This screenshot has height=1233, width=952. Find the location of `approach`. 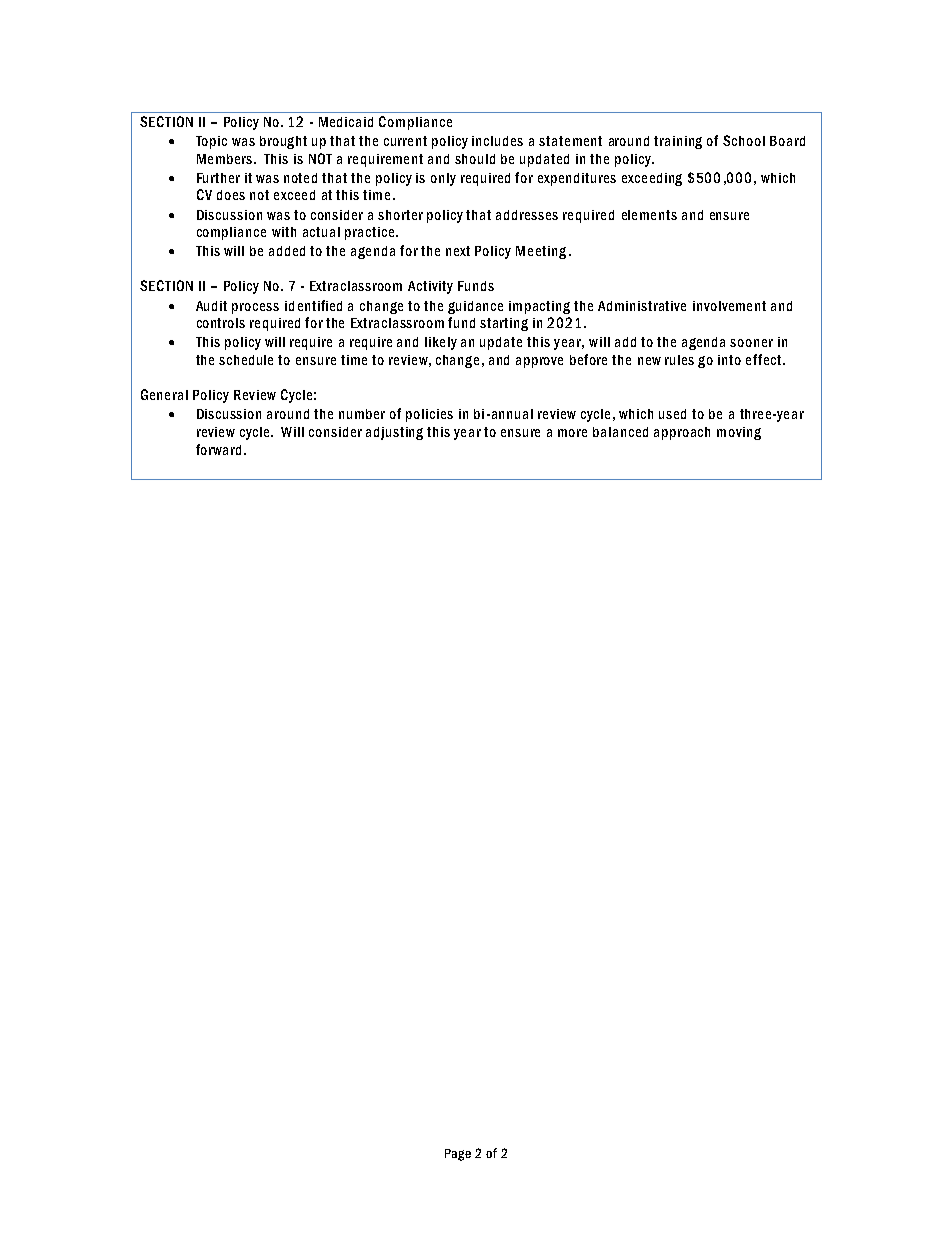

approach is located at coordinates (682, 433).
